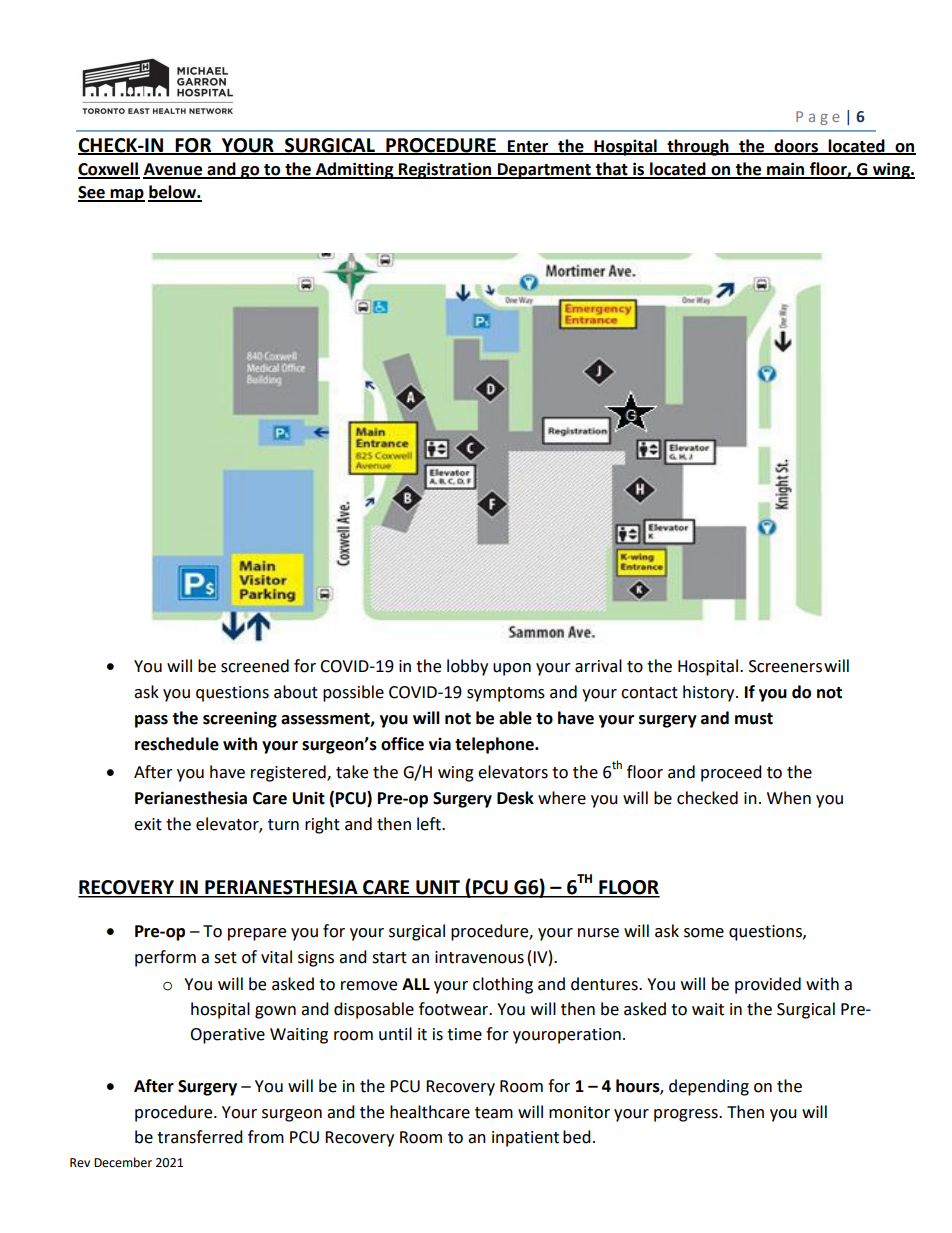  What do you see at coordinates (687, 1115) in the screenshot?
I see `progress` at bounding box center [687, 1115].
